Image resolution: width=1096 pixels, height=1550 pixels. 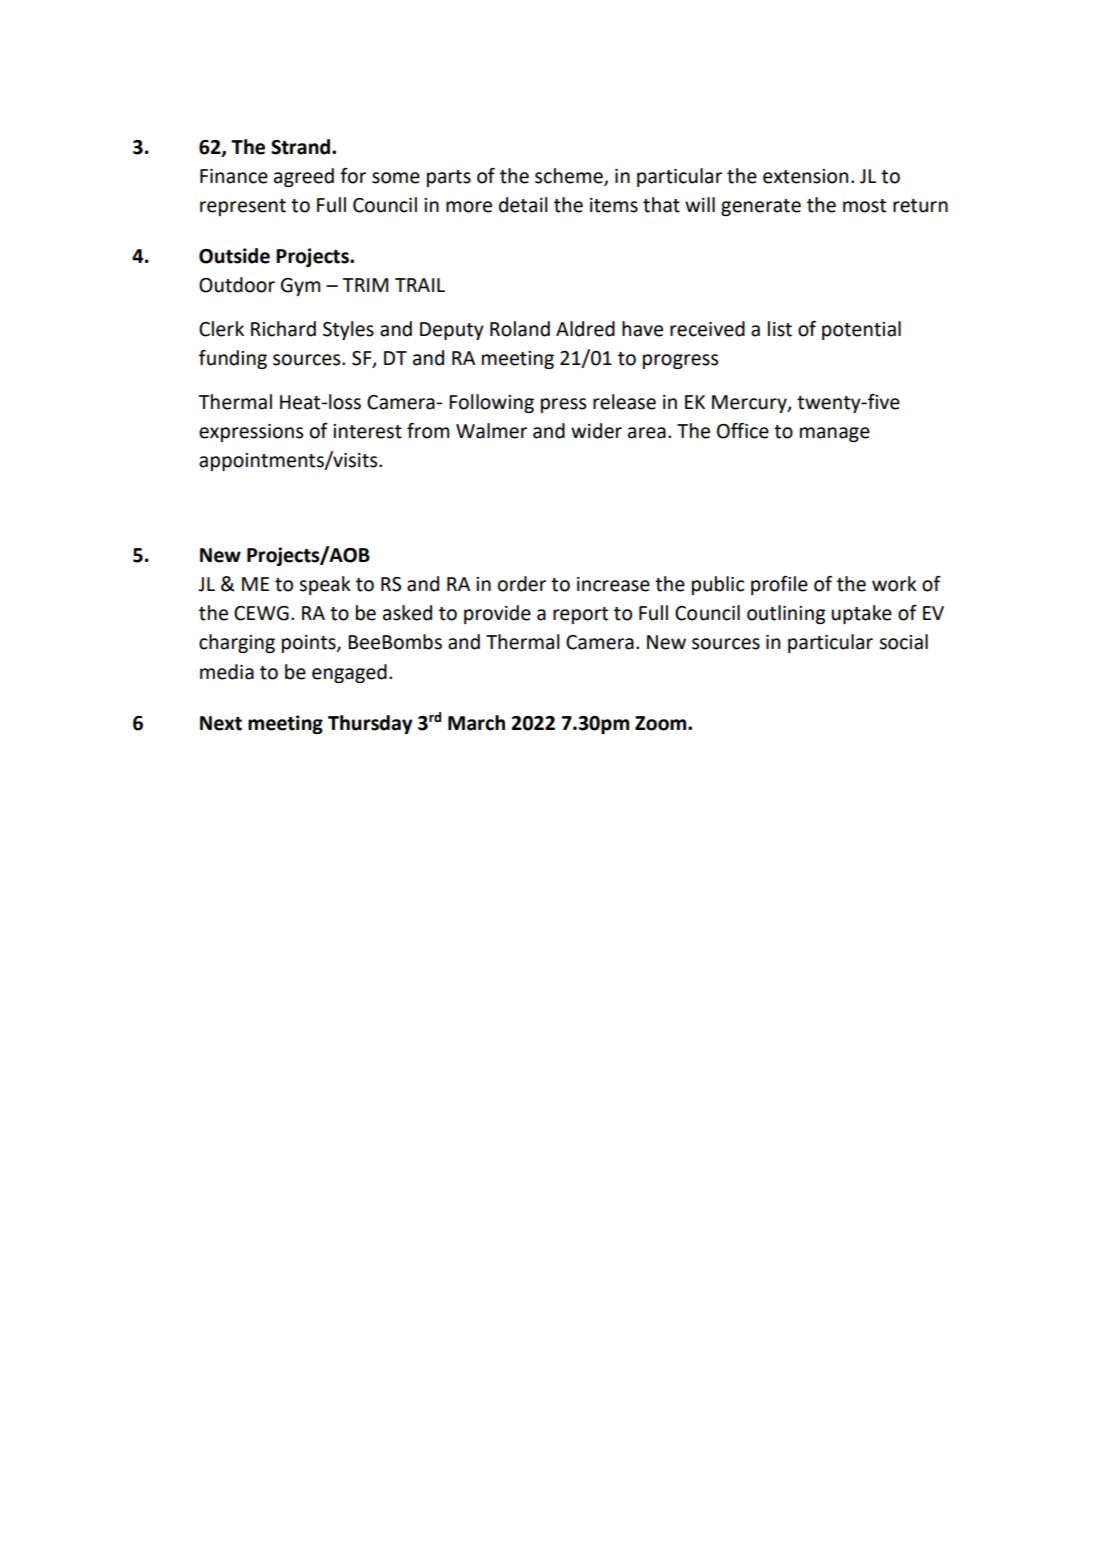 I want to click on work, so click(x=894, y=584).
